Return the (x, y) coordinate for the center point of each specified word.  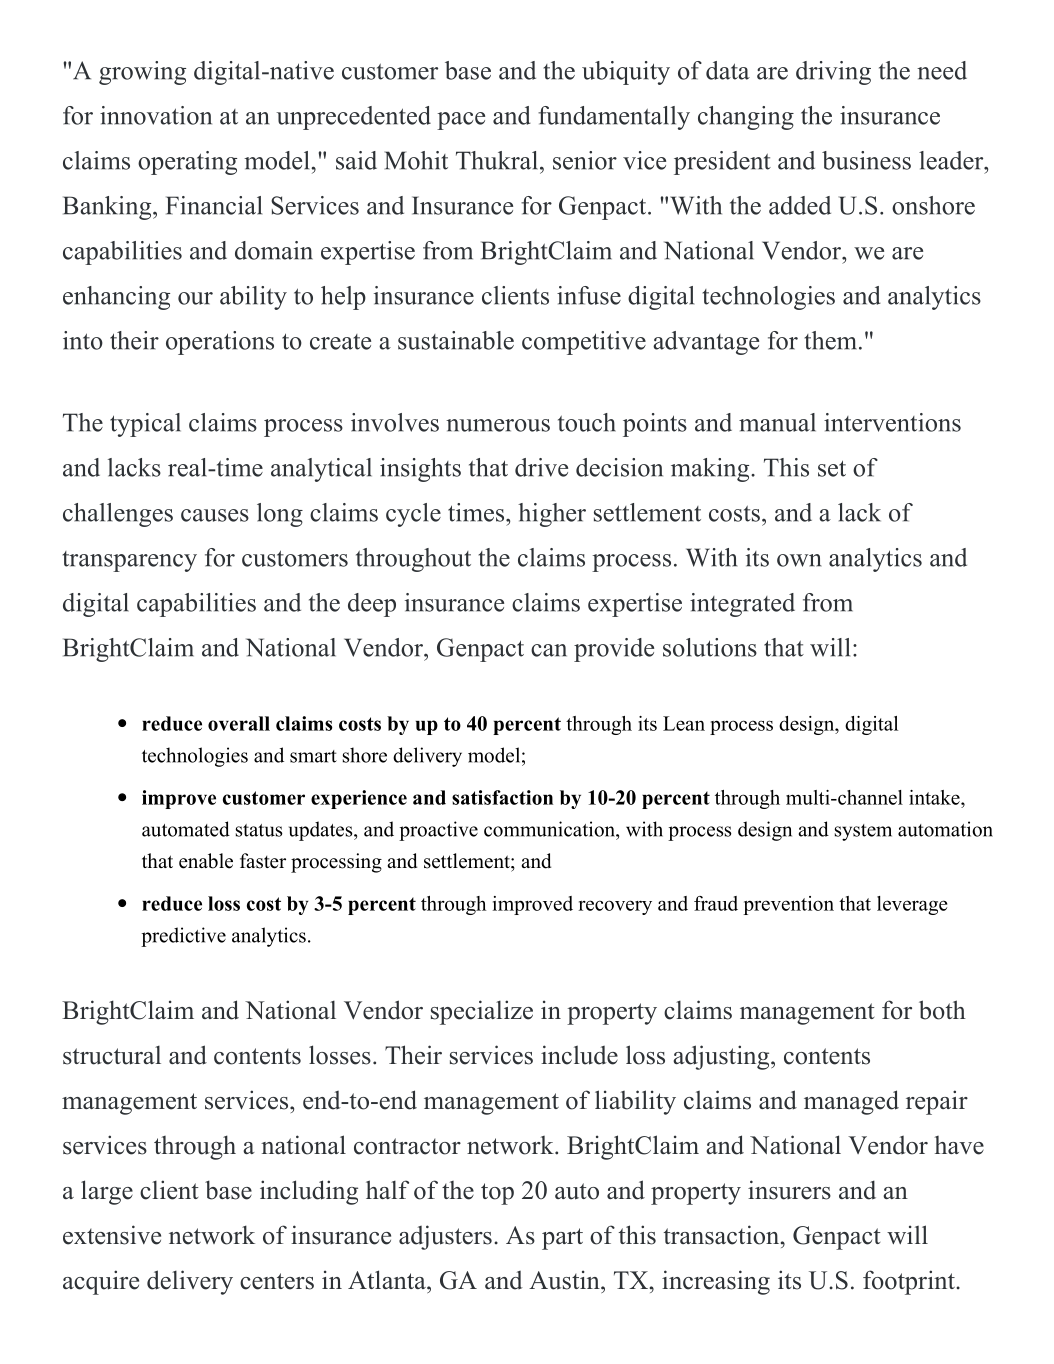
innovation (156, 115)
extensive (112, 1235)
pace (461, 121)
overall (239, 723)
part (562, 1239)
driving (833, 73)
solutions (710, 647)
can (549, 650)
